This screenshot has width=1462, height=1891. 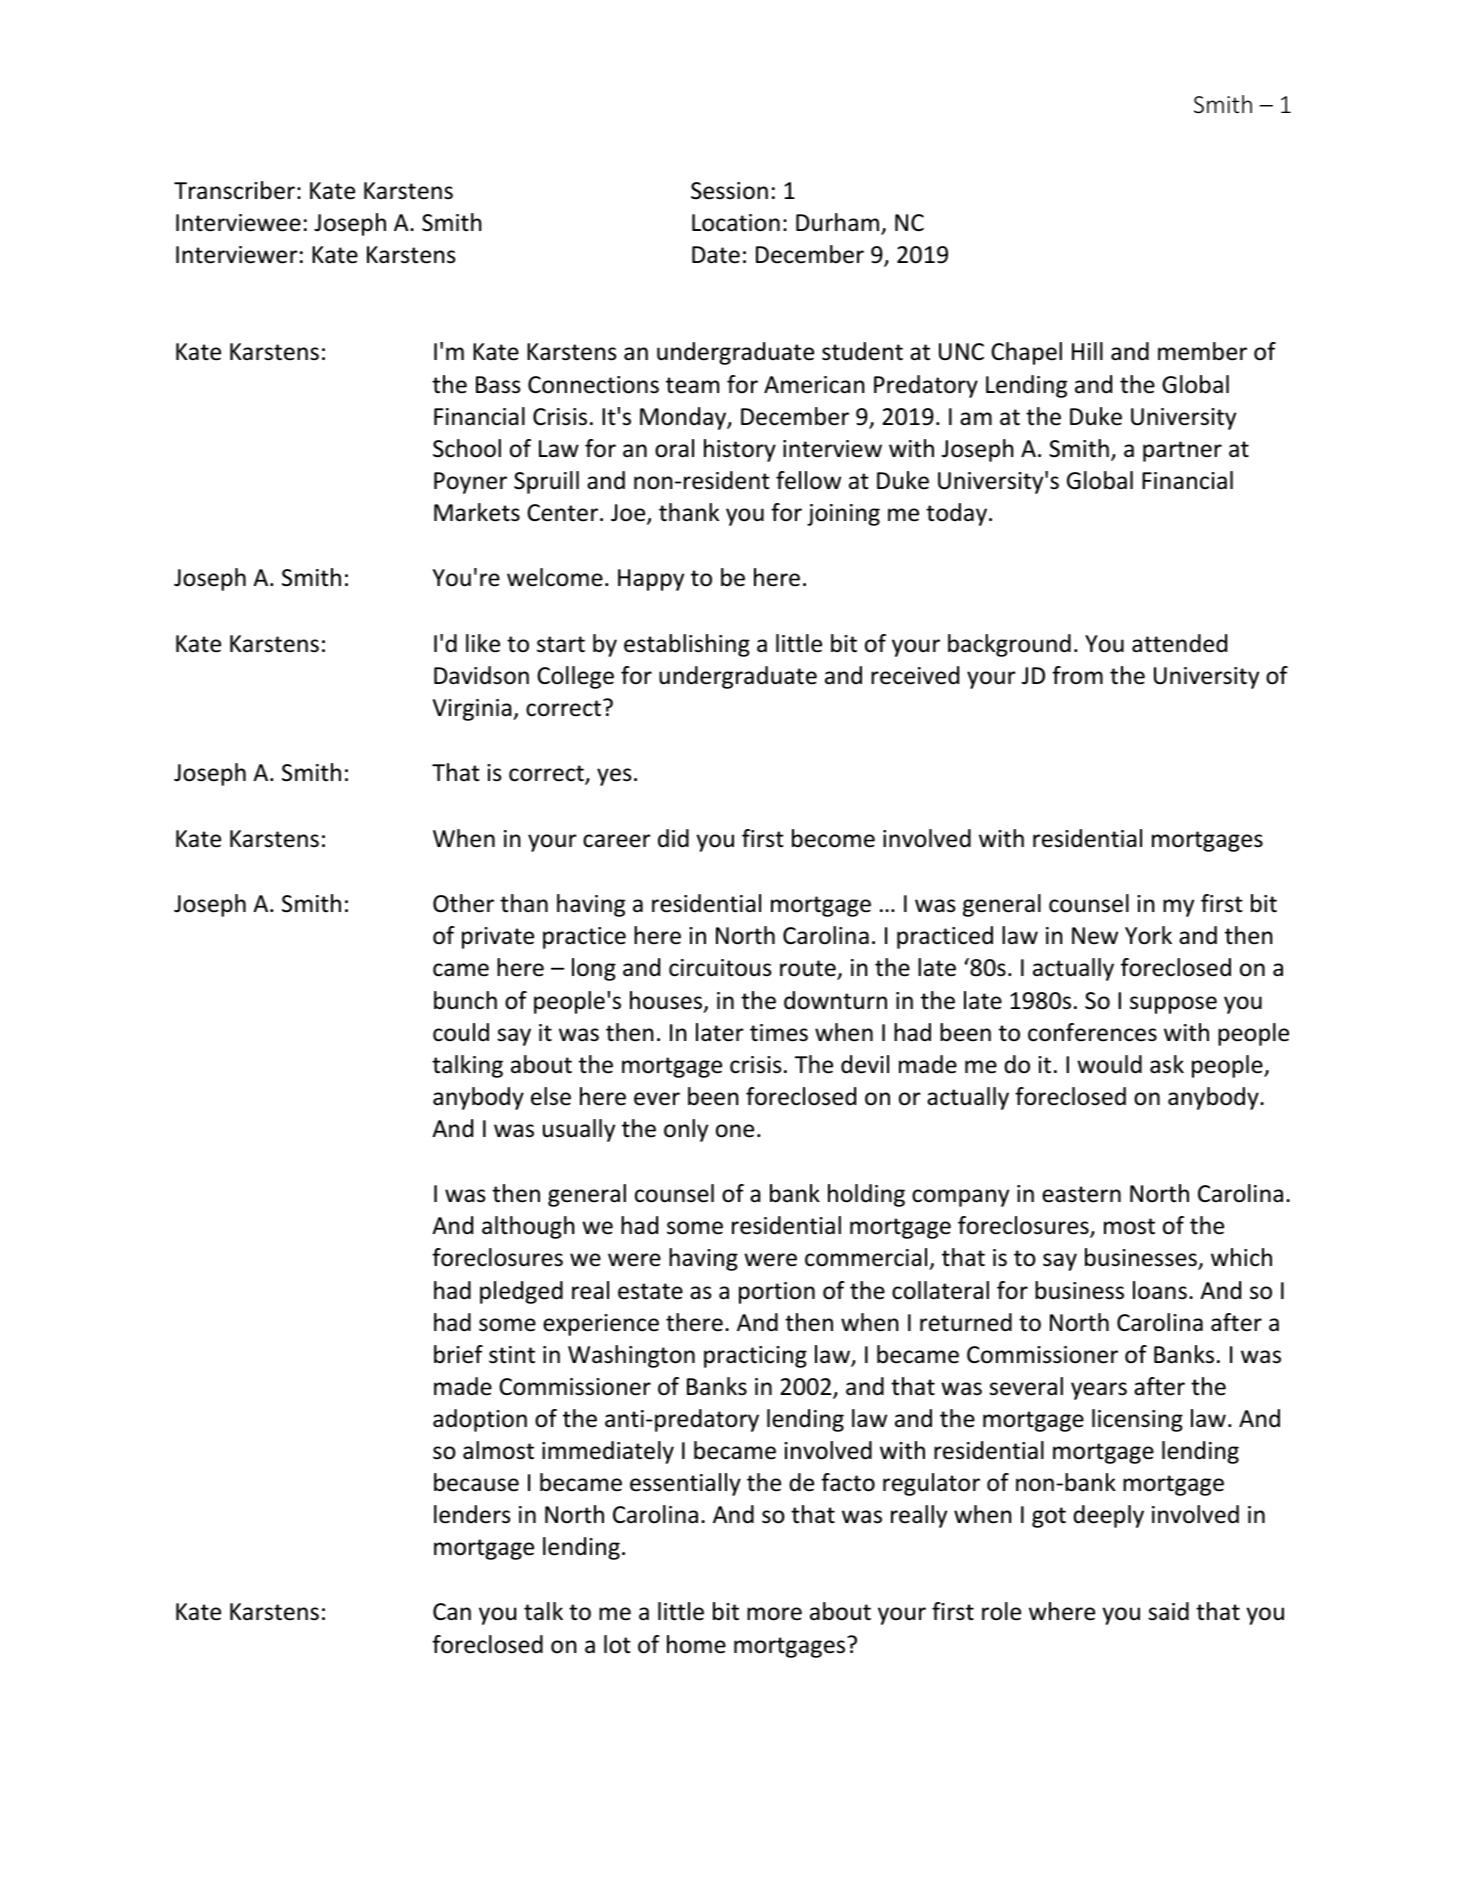 What do you see at coordinates (1087, 351) in the screenshot?
I see `Hill` at bounding box center [1087, 351].
